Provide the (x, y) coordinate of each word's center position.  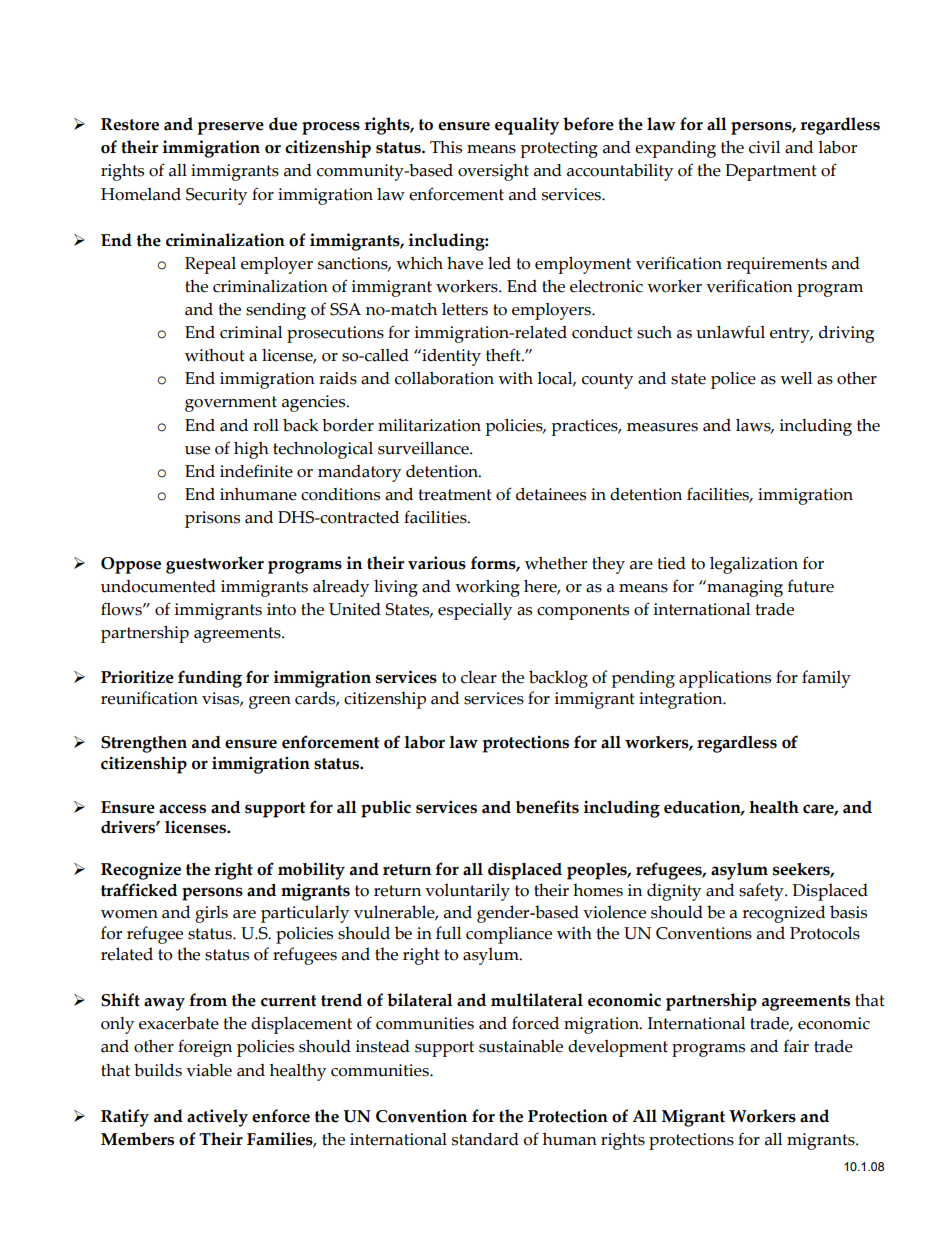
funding (210, 679)
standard (485, 1139)
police (733, 380)
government (231, 404)
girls (211, 914)
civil (764, 147)
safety (762, 892)
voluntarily (467, 892)
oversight (493, 172)
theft (504, 355)
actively (217, 1118)
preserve (230, 128)
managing (744, 588)
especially (475, 611)
